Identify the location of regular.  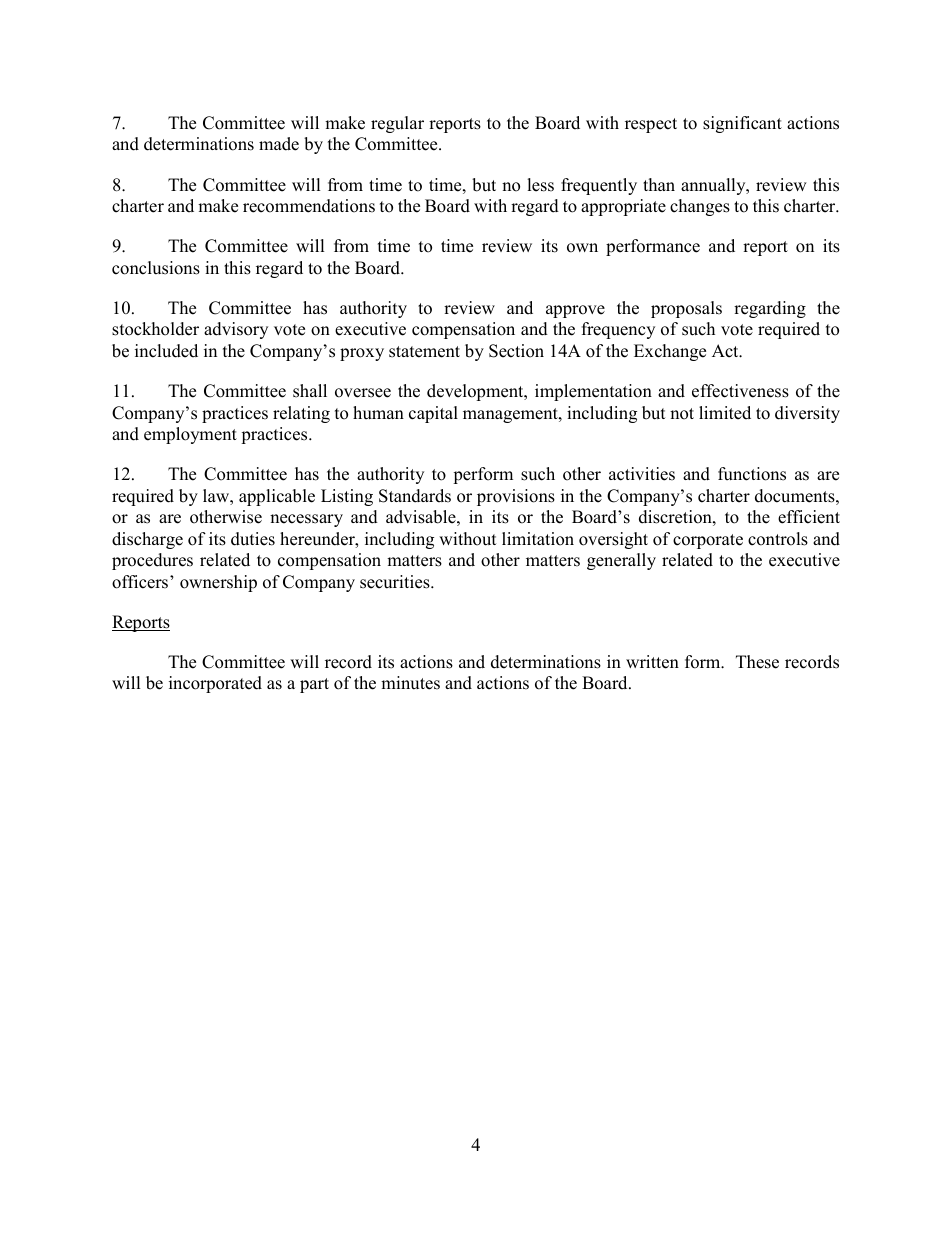
(397, 124).
